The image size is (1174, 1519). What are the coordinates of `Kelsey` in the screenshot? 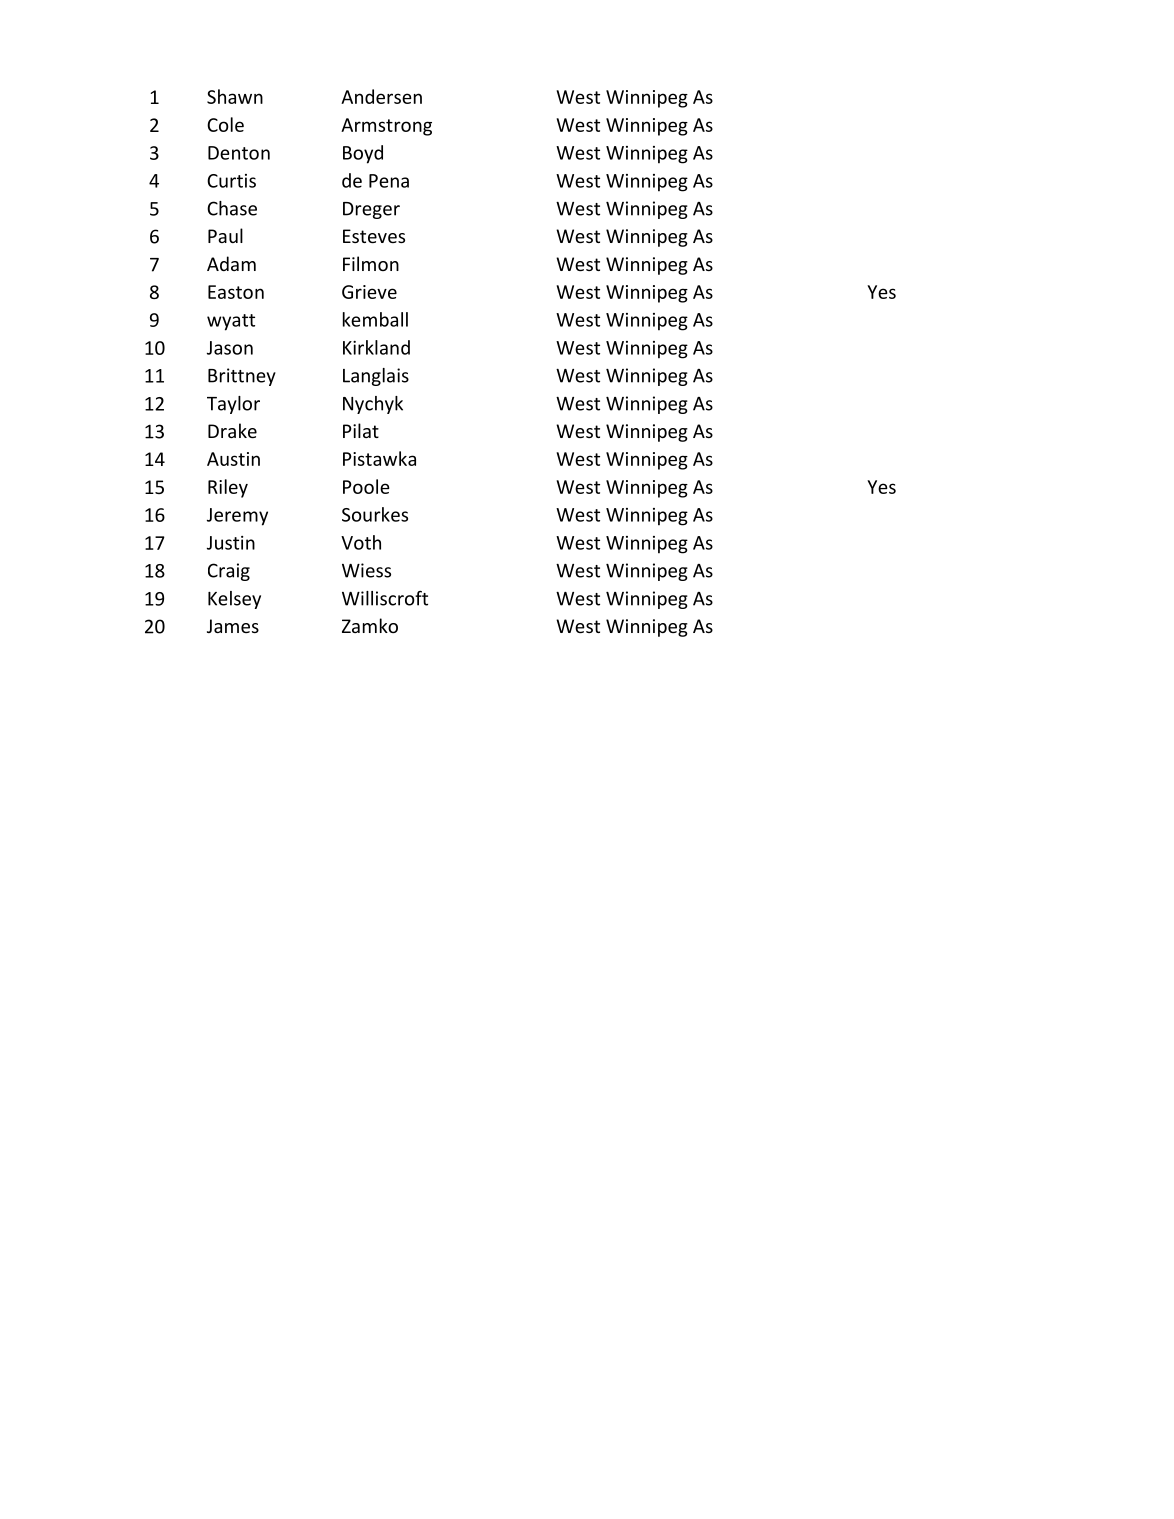 It's located at (234, 600).
